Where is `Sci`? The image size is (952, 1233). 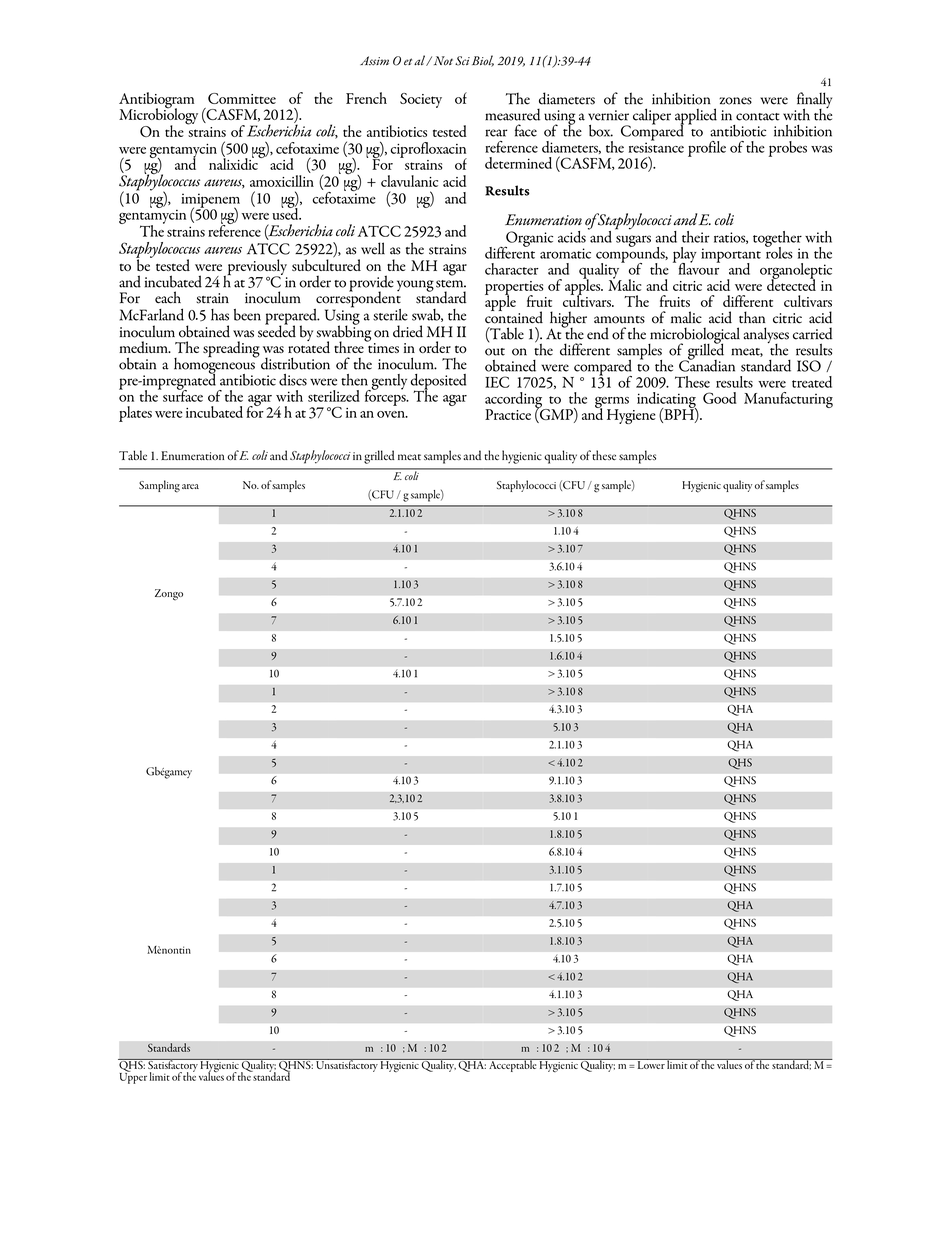 Sci is located at coordinates (462, 61).
